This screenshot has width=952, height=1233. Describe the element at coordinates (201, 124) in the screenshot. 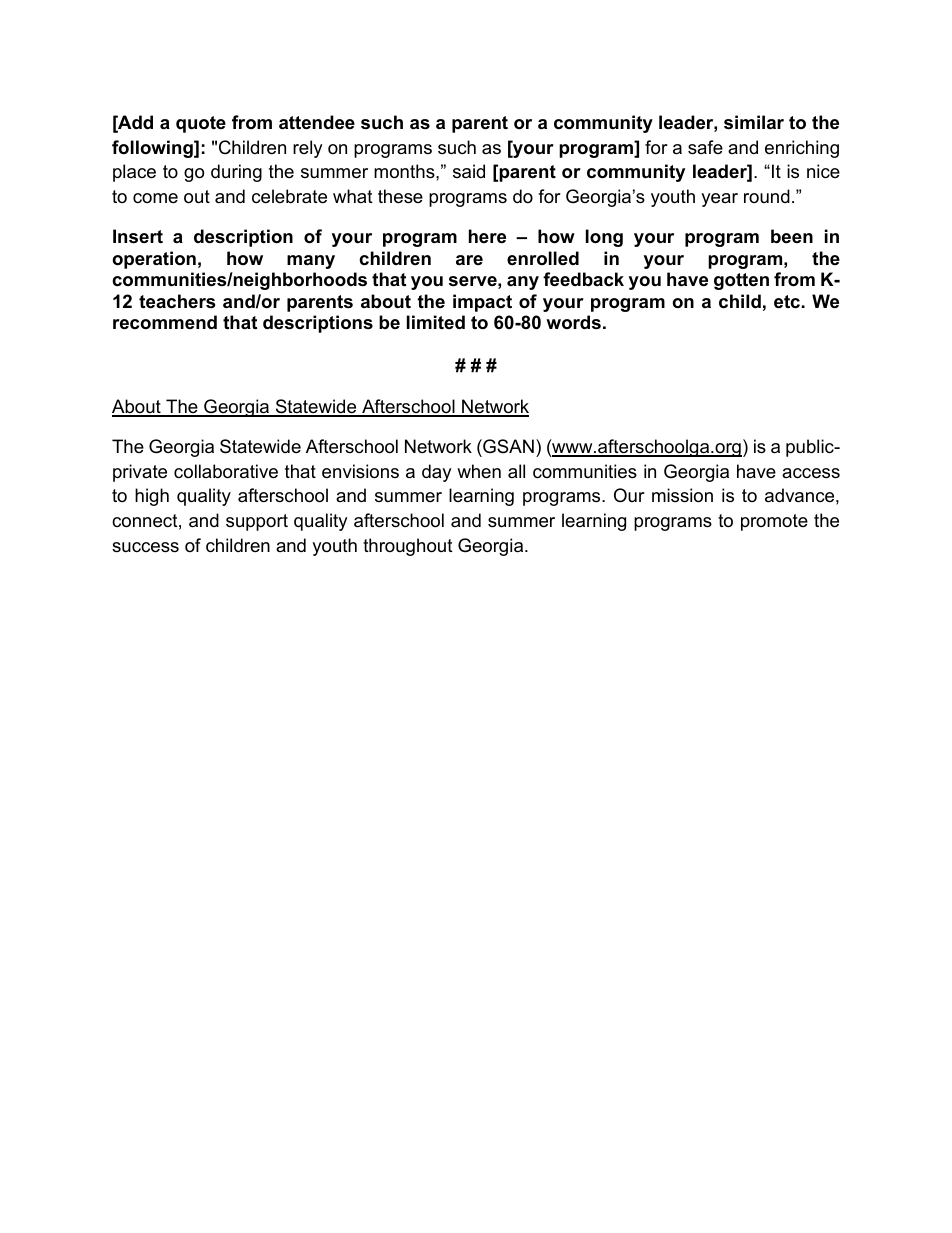

I see `quote` at that location.
